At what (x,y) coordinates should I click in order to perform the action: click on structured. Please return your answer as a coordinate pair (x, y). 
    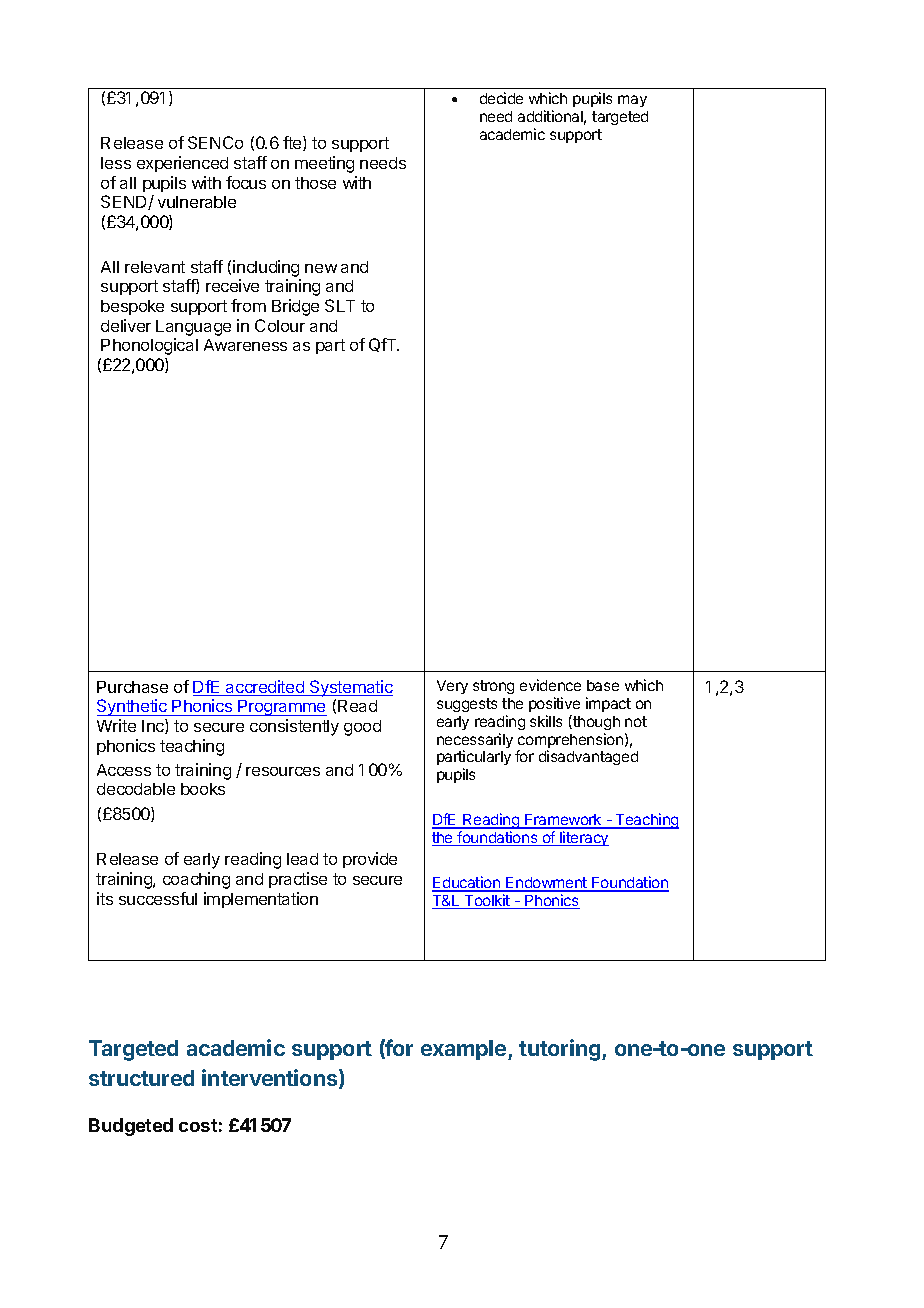
    Looking at the image, I should click on (141, 1078).
